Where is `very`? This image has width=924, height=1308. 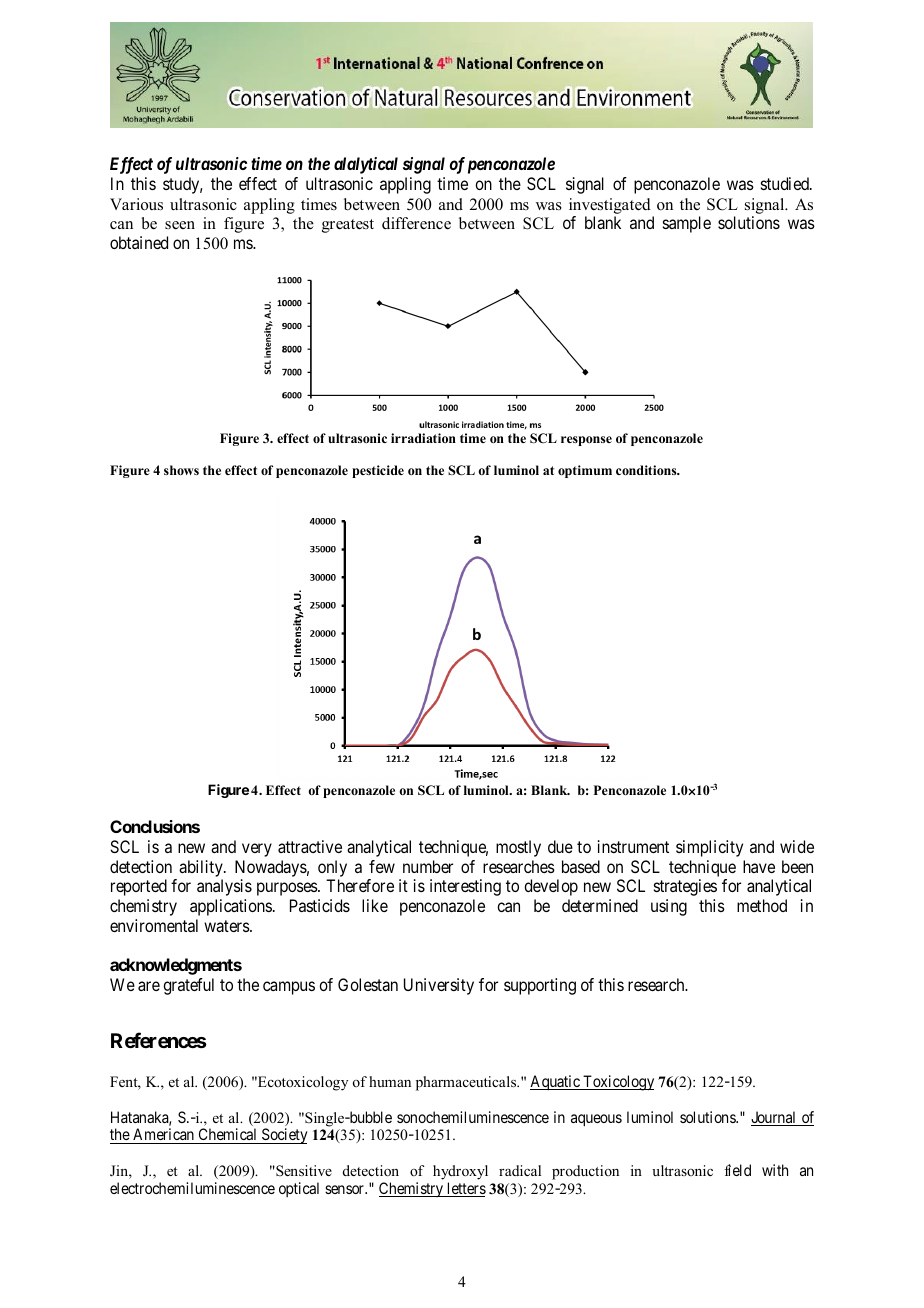
very is located at coordinates (257, 850).
